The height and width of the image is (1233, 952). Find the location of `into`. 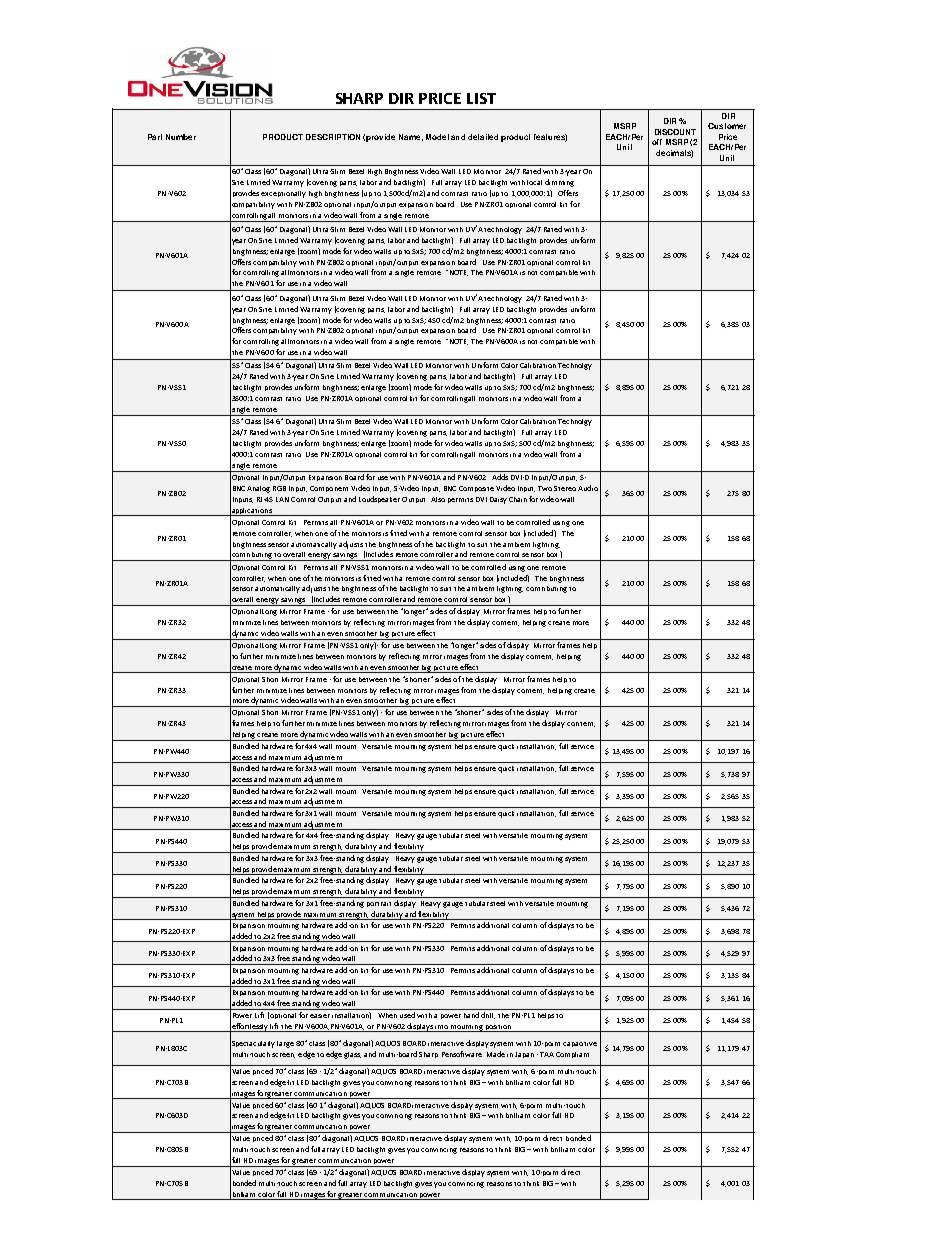

into is located at coordinates (441, 1027).
